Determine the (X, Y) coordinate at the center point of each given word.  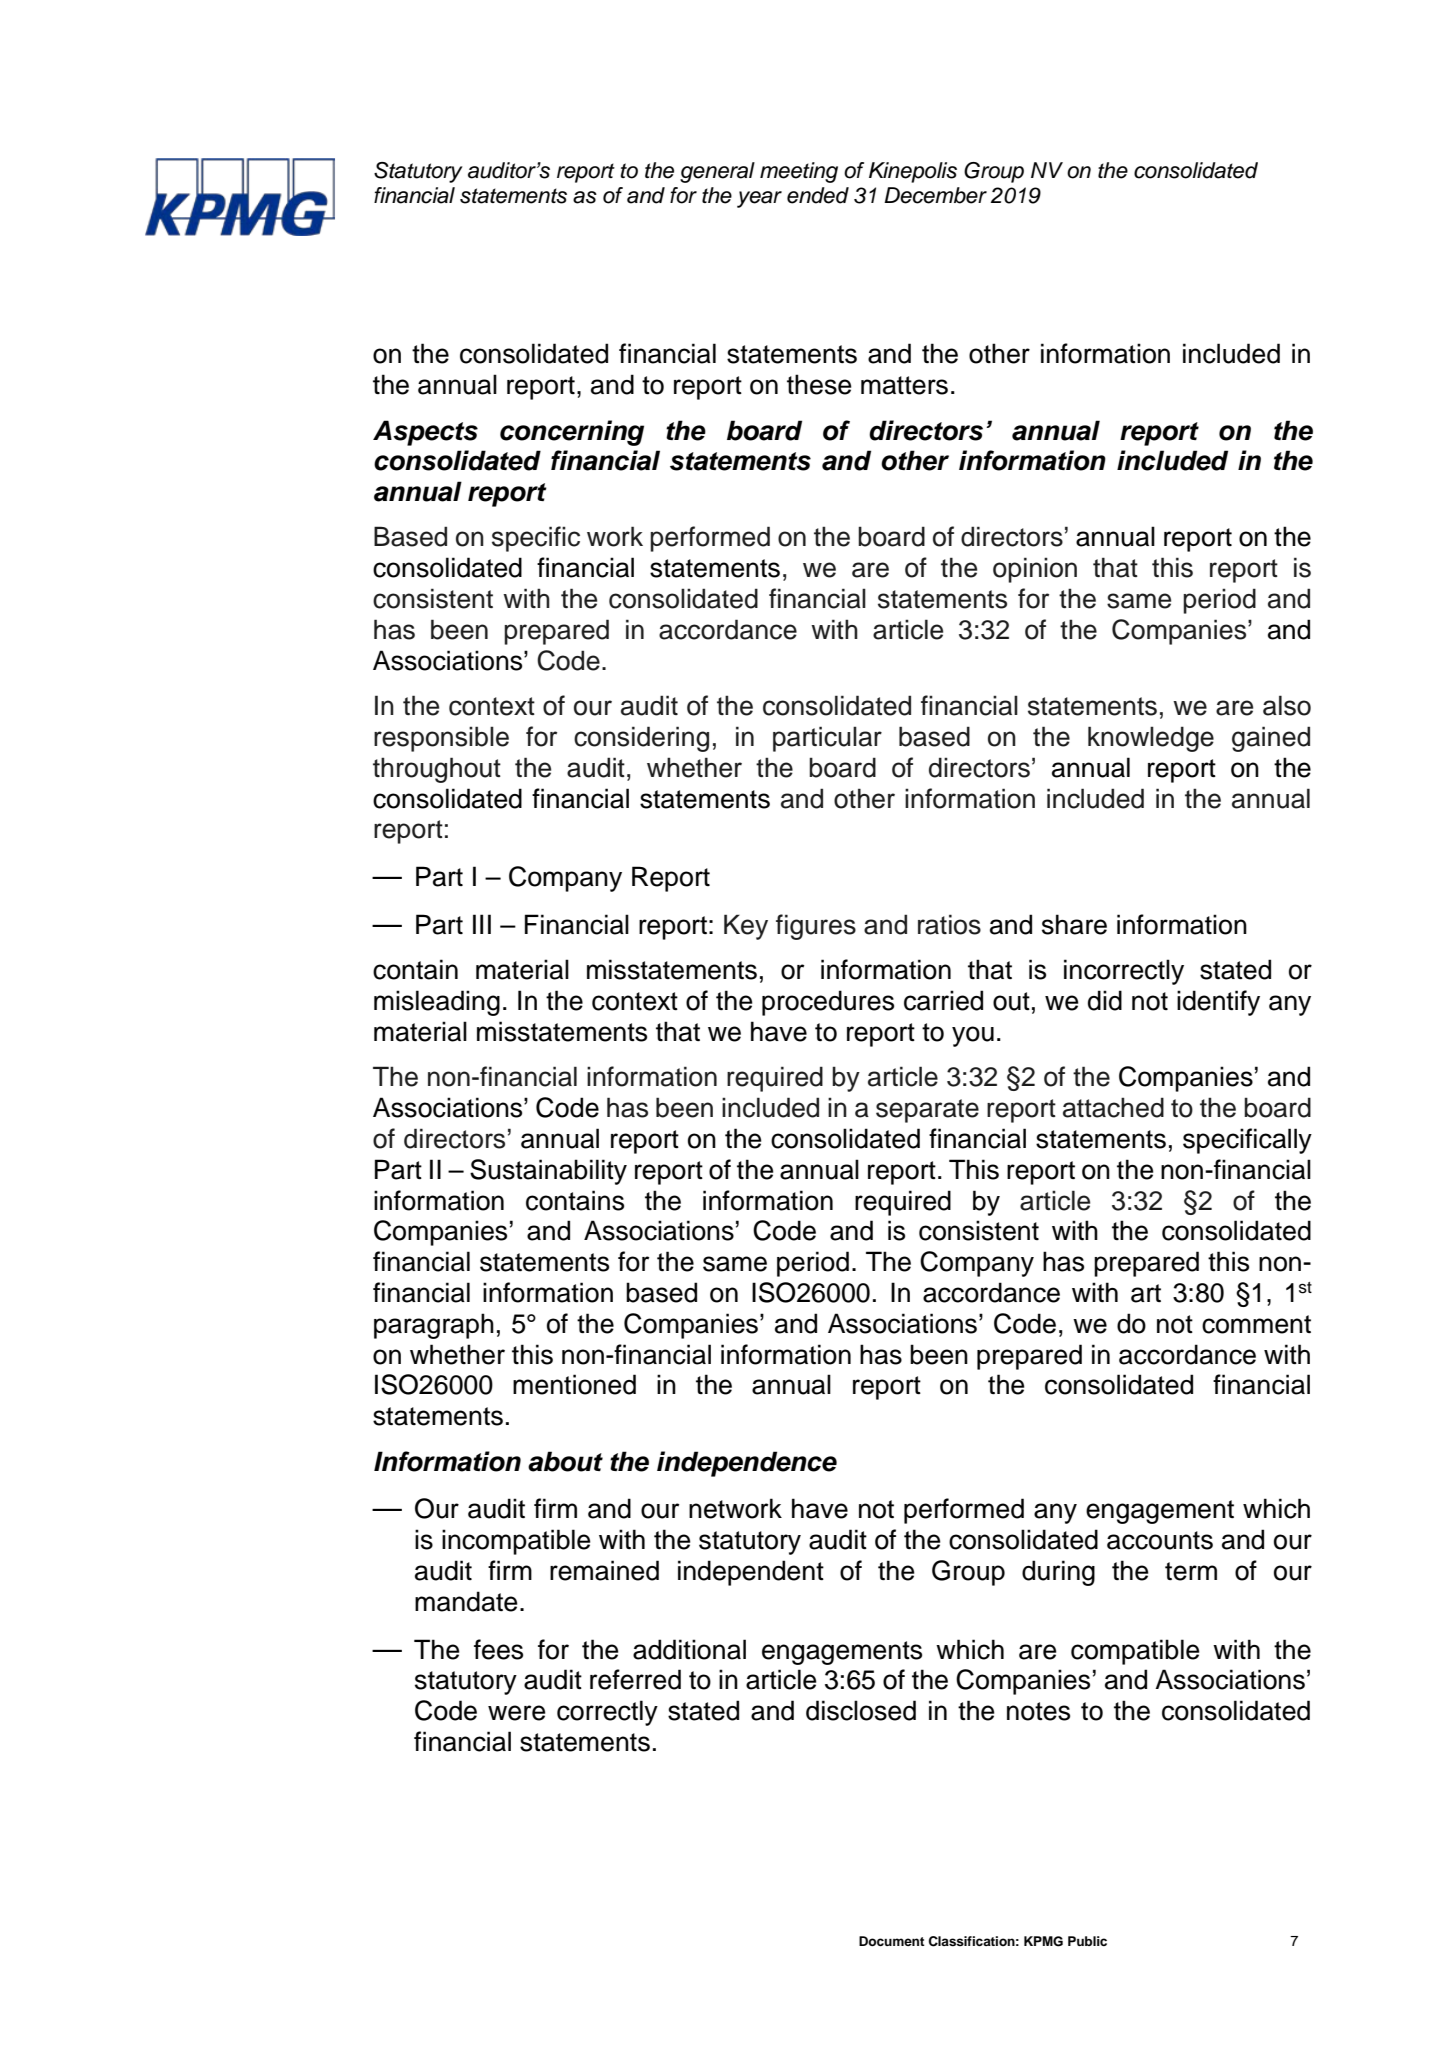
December (935, 195)
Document (892, 1941)
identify (1218, 1003)
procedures (828, 1003)
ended (818, 195)
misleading (437, 1003)
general (717, 172)
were (517, 1713)
